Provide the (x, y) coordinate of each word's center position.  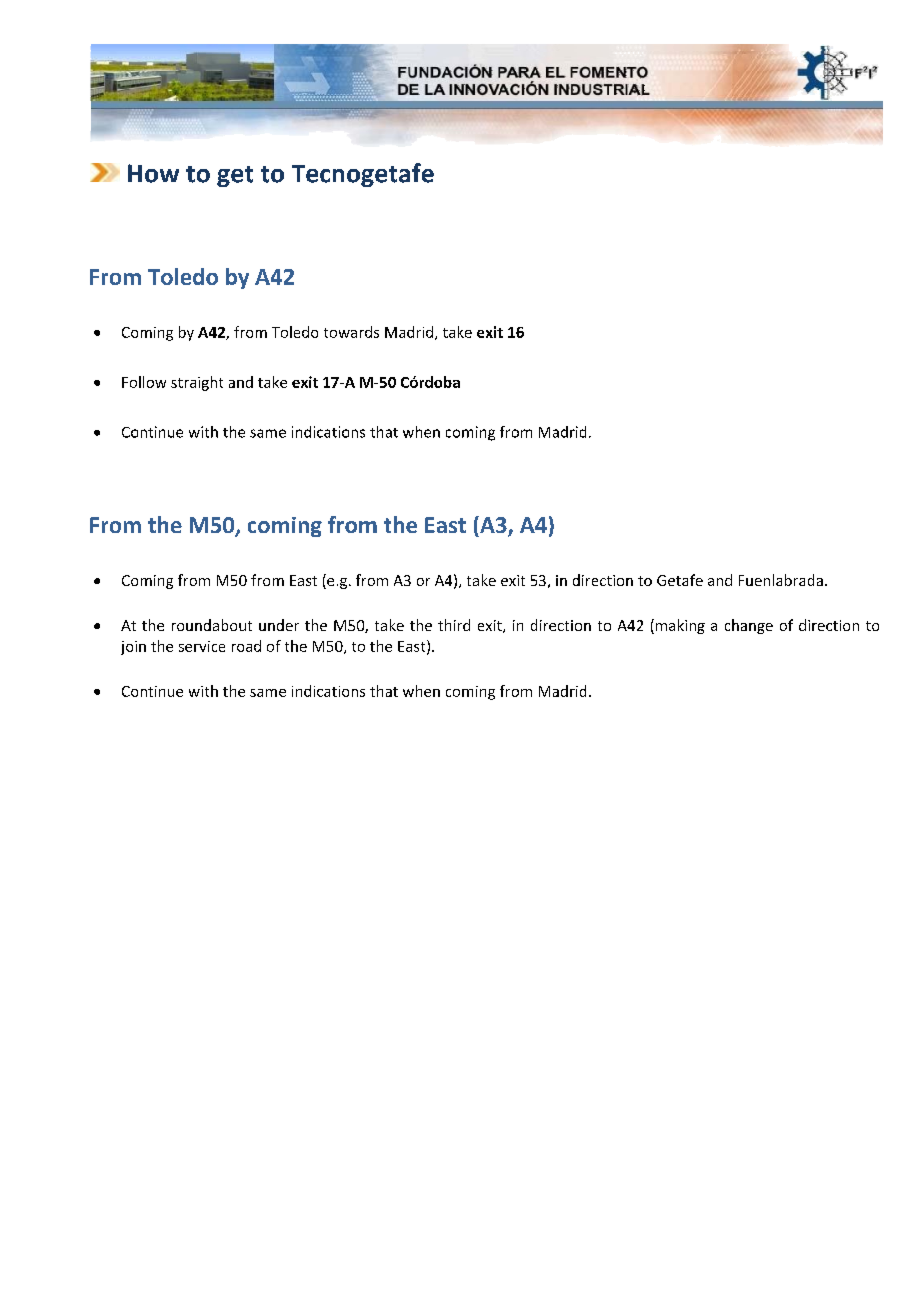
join (133, 648)
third (454, 625)
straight (197, 383)
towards (351, 332)
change (749, 626)
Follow (144, 382)
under (279, 625)
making (680, 626)
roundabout (212, 625)
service (202, 646)
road (246, 646)
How (153, 173)
